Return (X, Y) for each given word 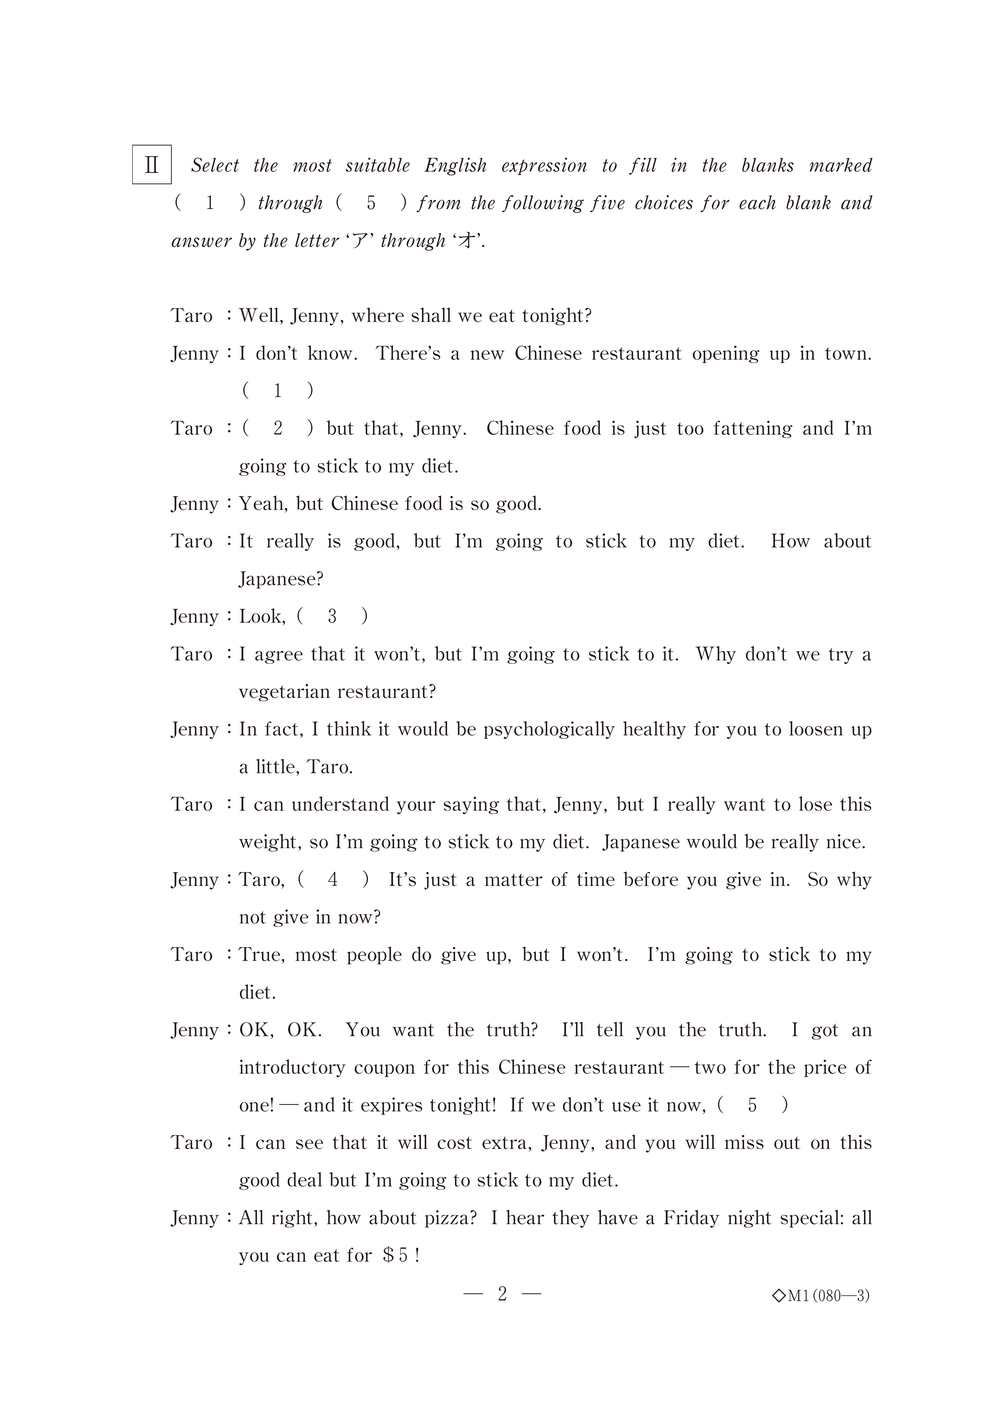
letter (317, 240)
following (543, 204)
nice (845, 841)
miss (744, 1142)
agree (279, 657)
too (690, 428)
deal (304, 1179)
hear (525, 1217)
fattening (753, 429)
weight (269, 843)
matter (514, 880)
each (757, 202)
